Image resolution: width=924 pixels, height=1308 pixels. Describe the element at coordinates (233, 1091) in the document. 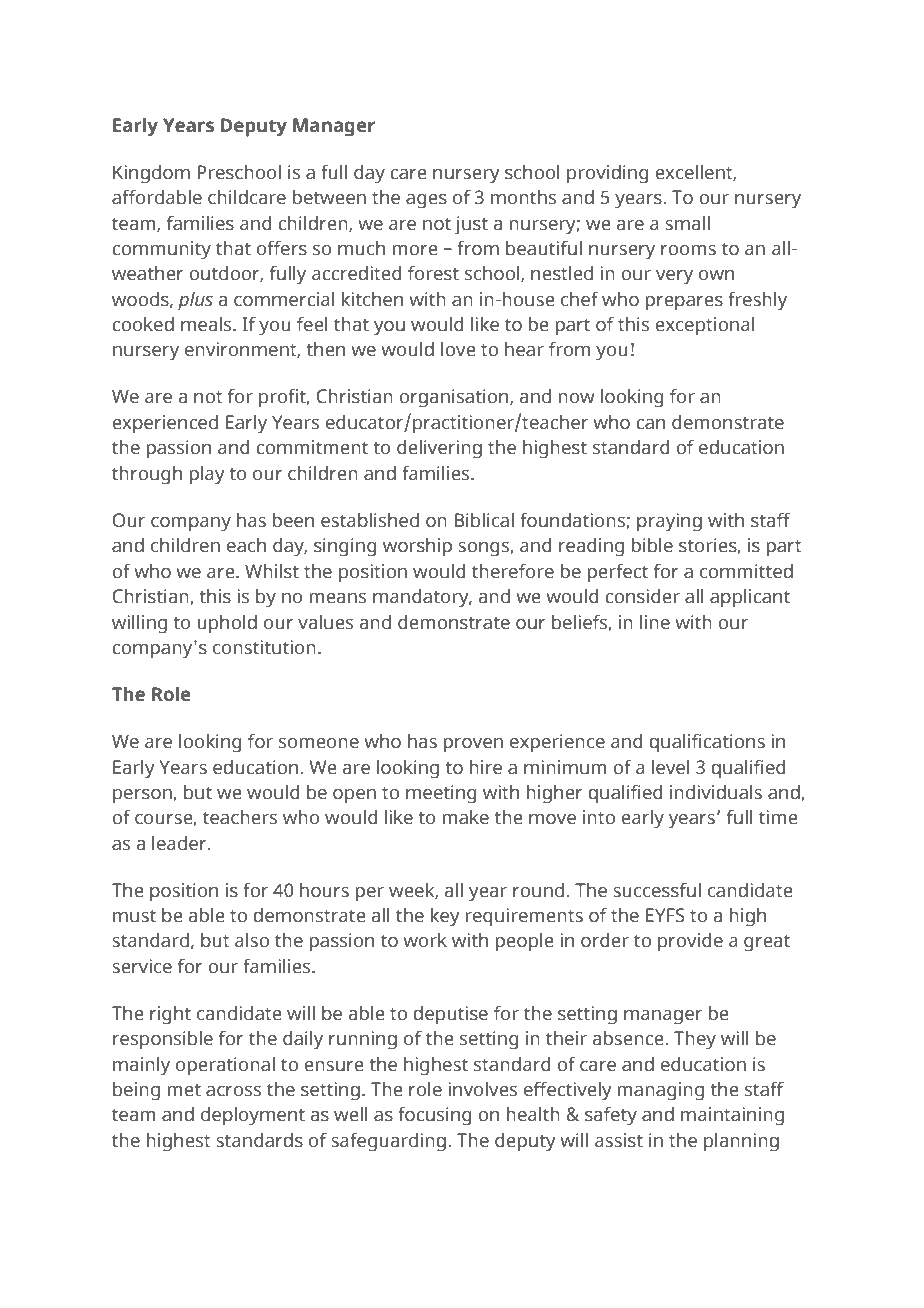

I see `across` at that location.
